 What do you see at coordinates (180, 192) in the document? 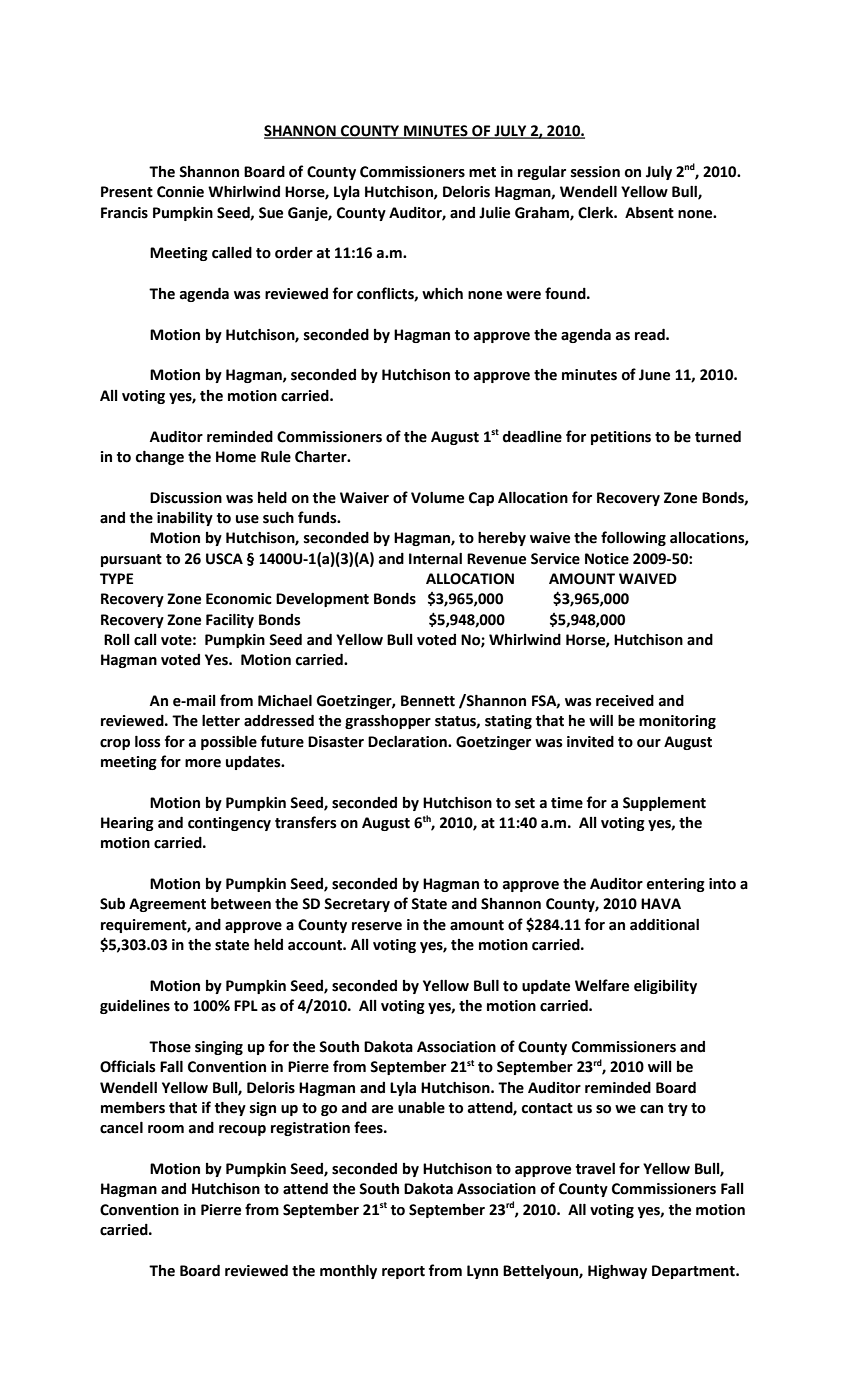
I see `Connie` at bounding box center [180, 192].
